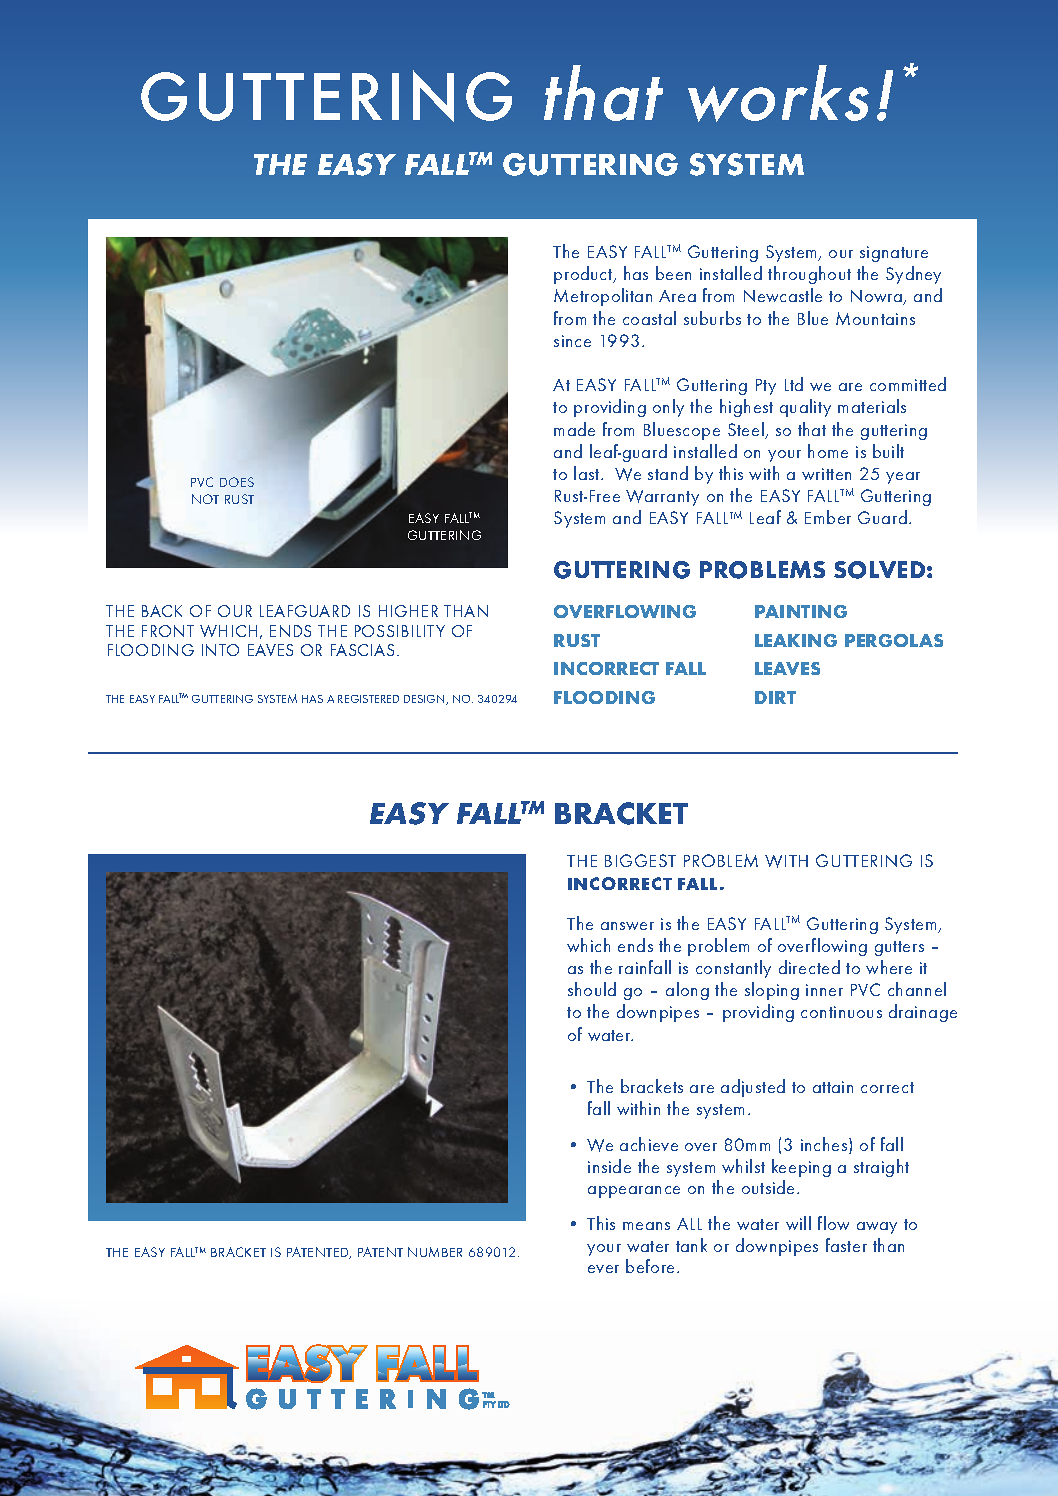 This screenshot has width=1058, height=1496. What do you see at coordinates (592, 989) in the screenshot?
I see `should` at bounding box center [592, 989].
